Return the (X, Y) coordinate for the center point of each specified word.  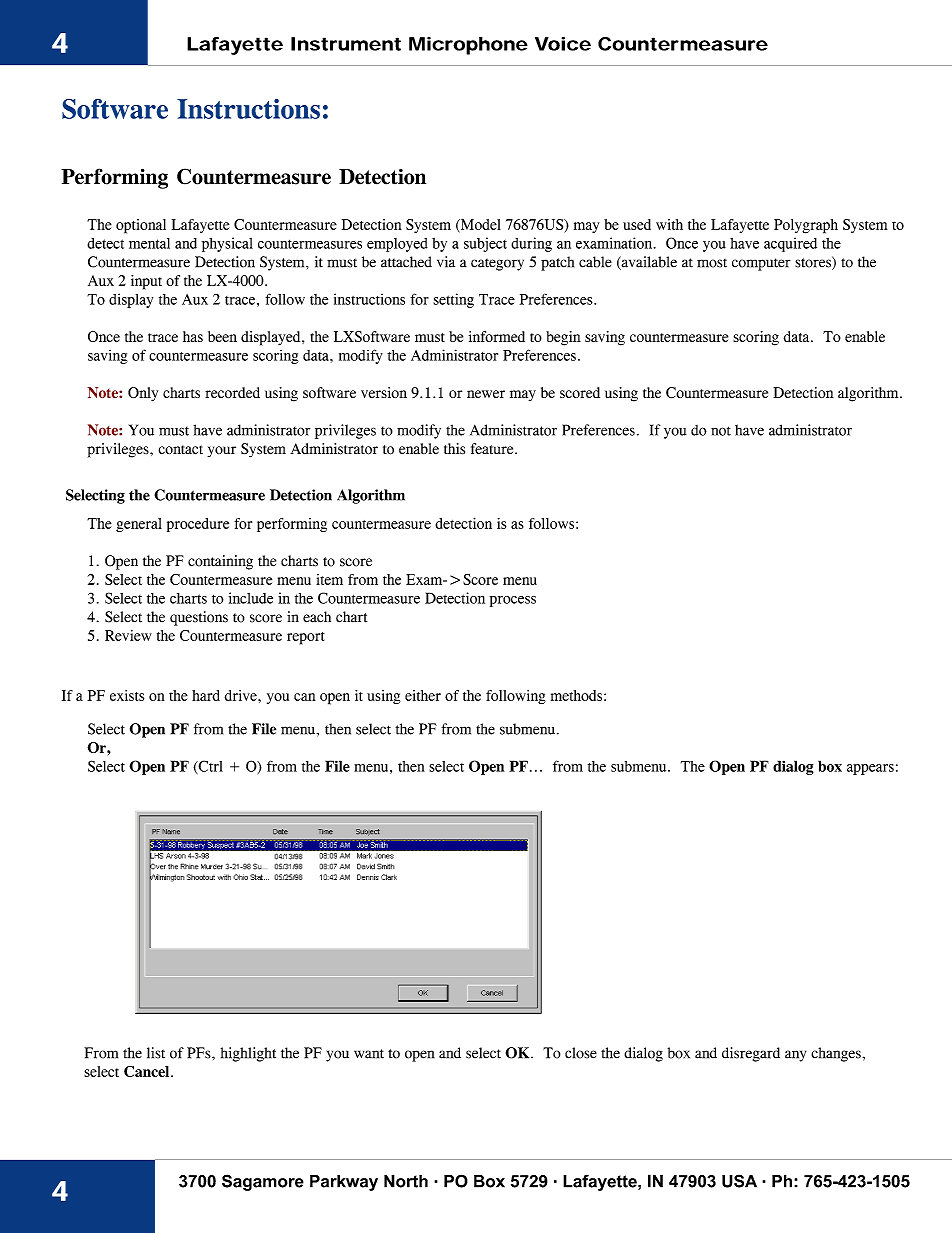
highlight (248, 1054)
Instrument (346, 44)
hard (206, 695)
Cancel (148, 1071)
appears (870, 769)
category (497, 264)
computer (761, 264)
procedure (198, 525)
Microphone (468, 46)
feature (493, 449)
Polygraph (806, 226)
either (423, 695)
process (512, 601)
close (581, 1053)
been (222, 336)
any (795, 1056)
